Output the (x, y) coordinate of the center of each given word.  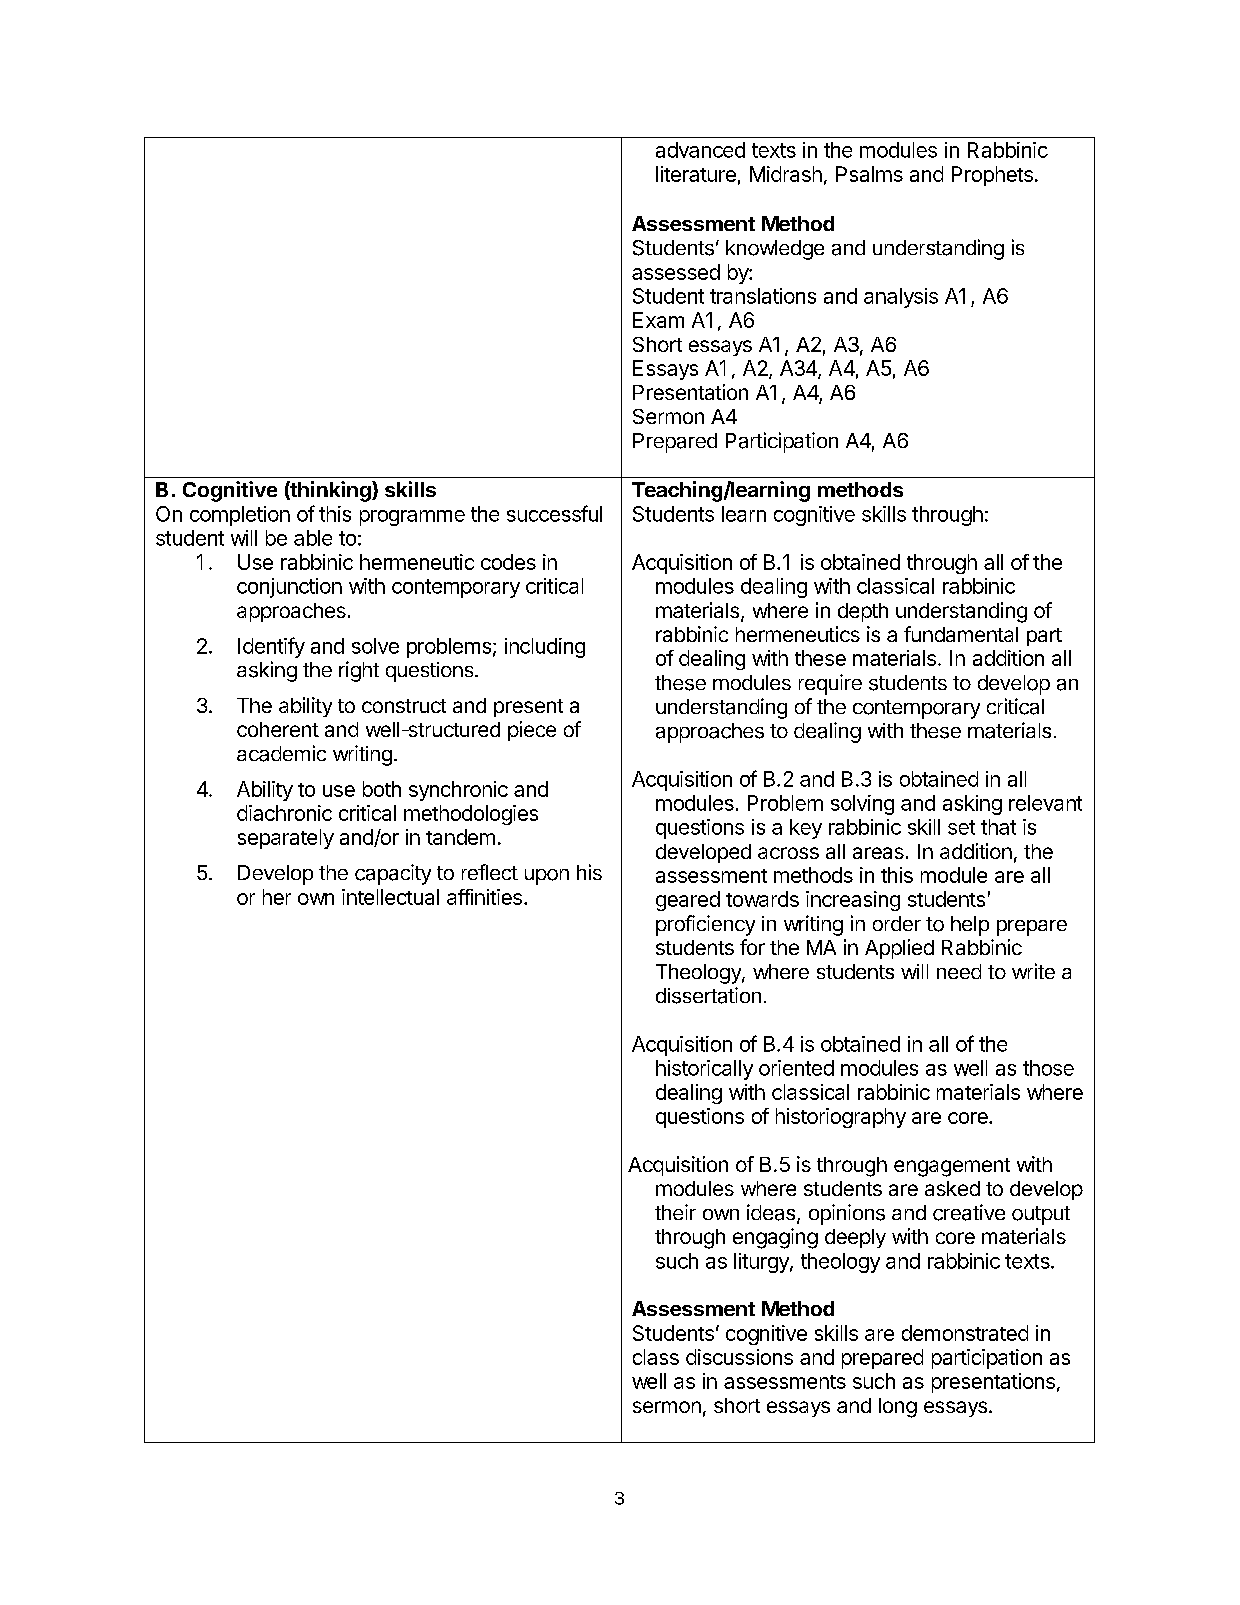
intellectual (390, 897)
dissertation (708, 995)
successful (554, 513)
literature (696, 174)
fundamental (961, 634)
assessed (676, 272)
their (675, 1212)
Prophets (992, 176)
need (959, 971)
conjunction (289, 588)
